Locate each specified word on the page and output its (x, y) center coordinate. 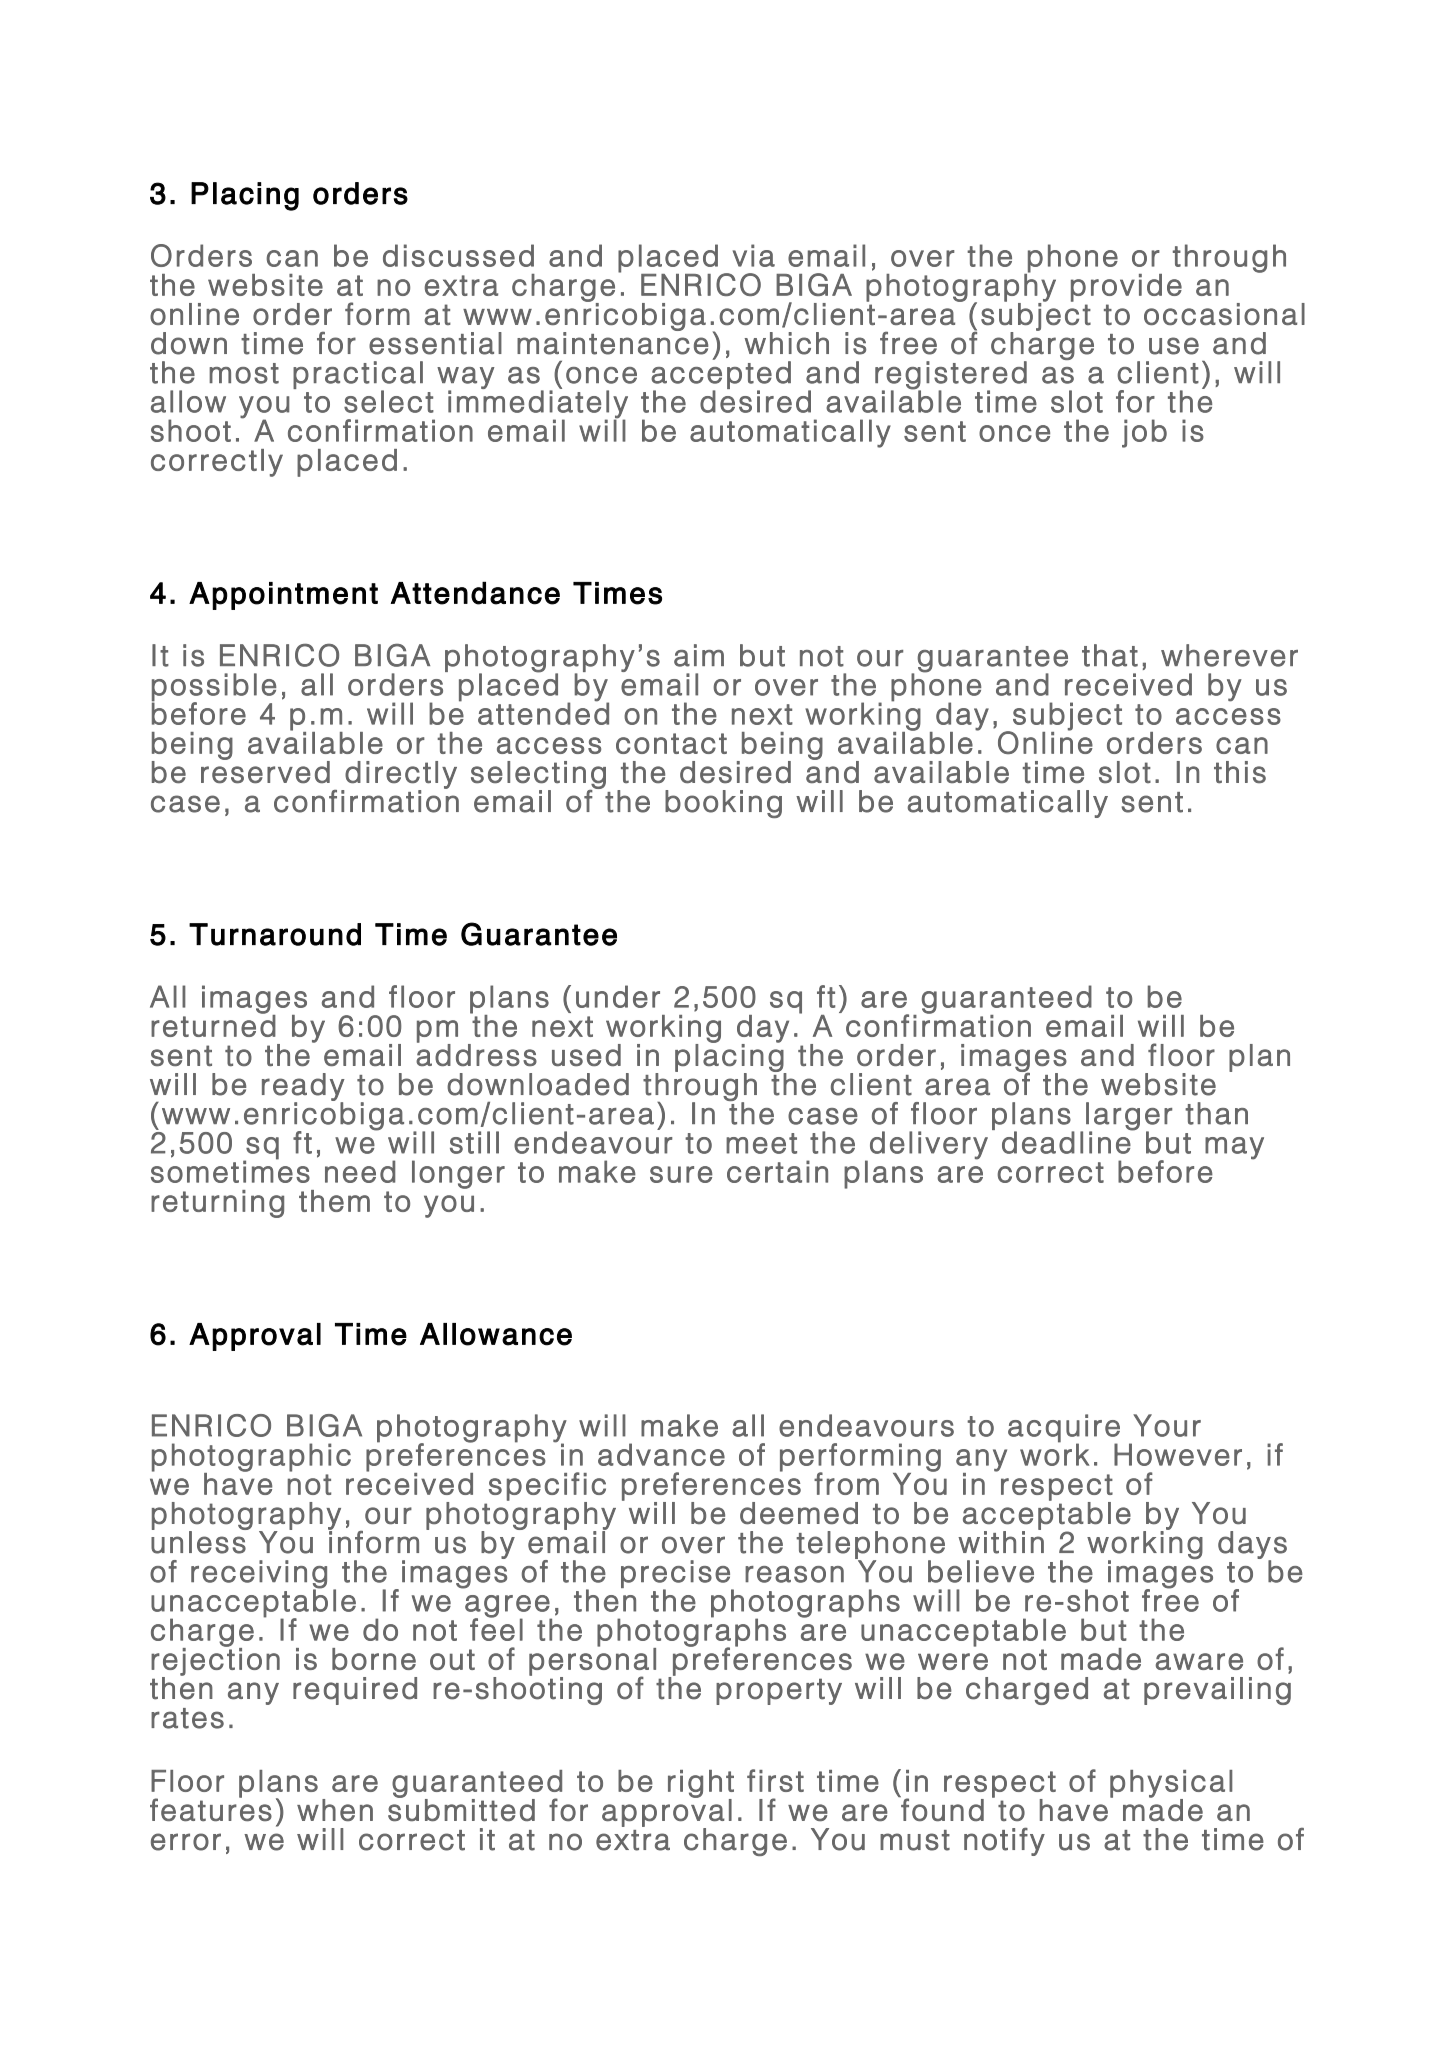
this (1240, 772)
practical (358, 376)
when (335, 1810)
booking (723, 804)
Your (1167, 1425)
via (754, 255)
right (701, 1785)
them (334, 1201)
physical (1171, 1785)
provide (1126, 288)
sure (681, 1174)
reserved (265, 771)
